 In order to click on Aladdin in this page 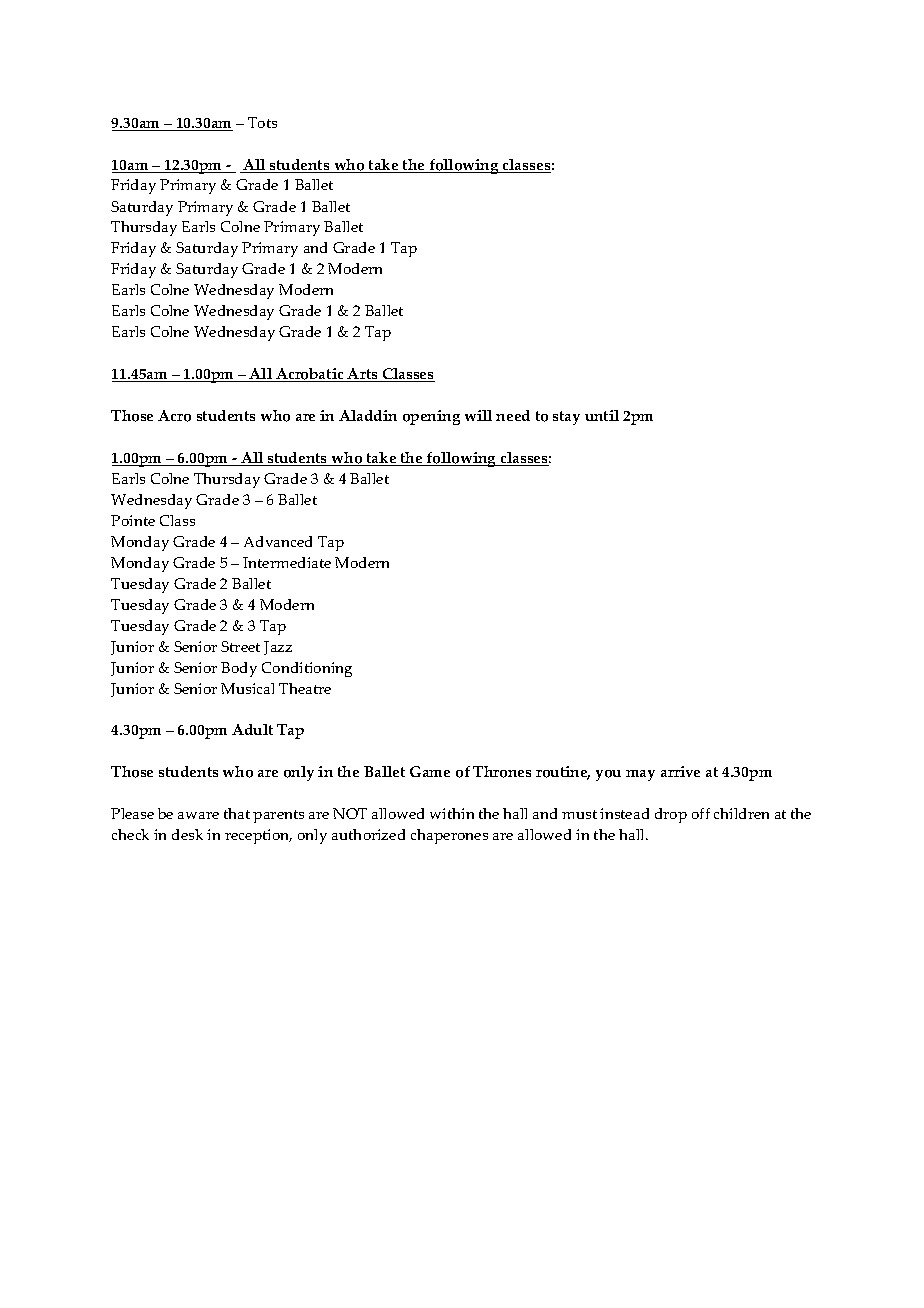, I will do `click(368, 415)`.
